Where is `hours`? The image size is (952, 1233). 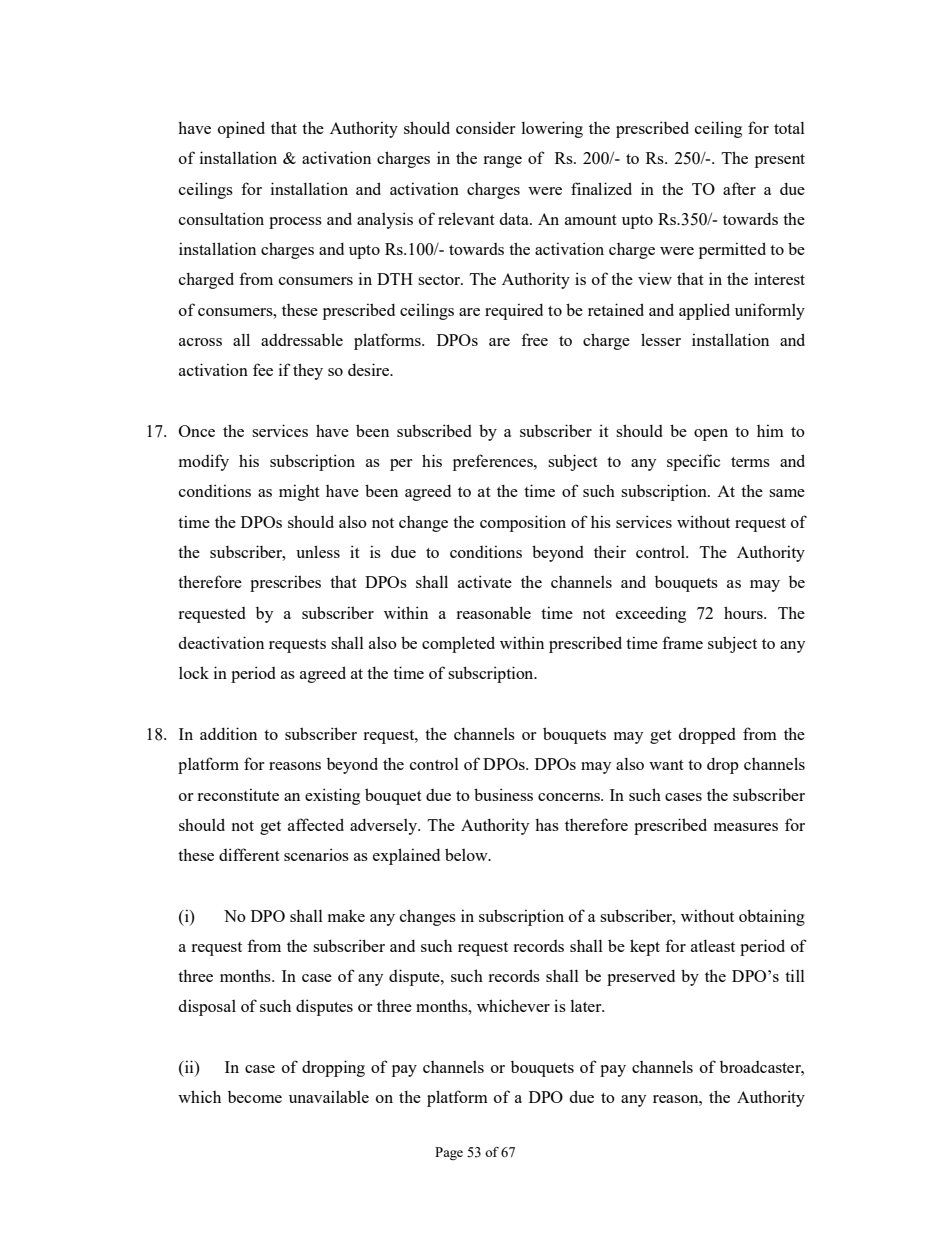 hours is located at coordinates (744, 612).
